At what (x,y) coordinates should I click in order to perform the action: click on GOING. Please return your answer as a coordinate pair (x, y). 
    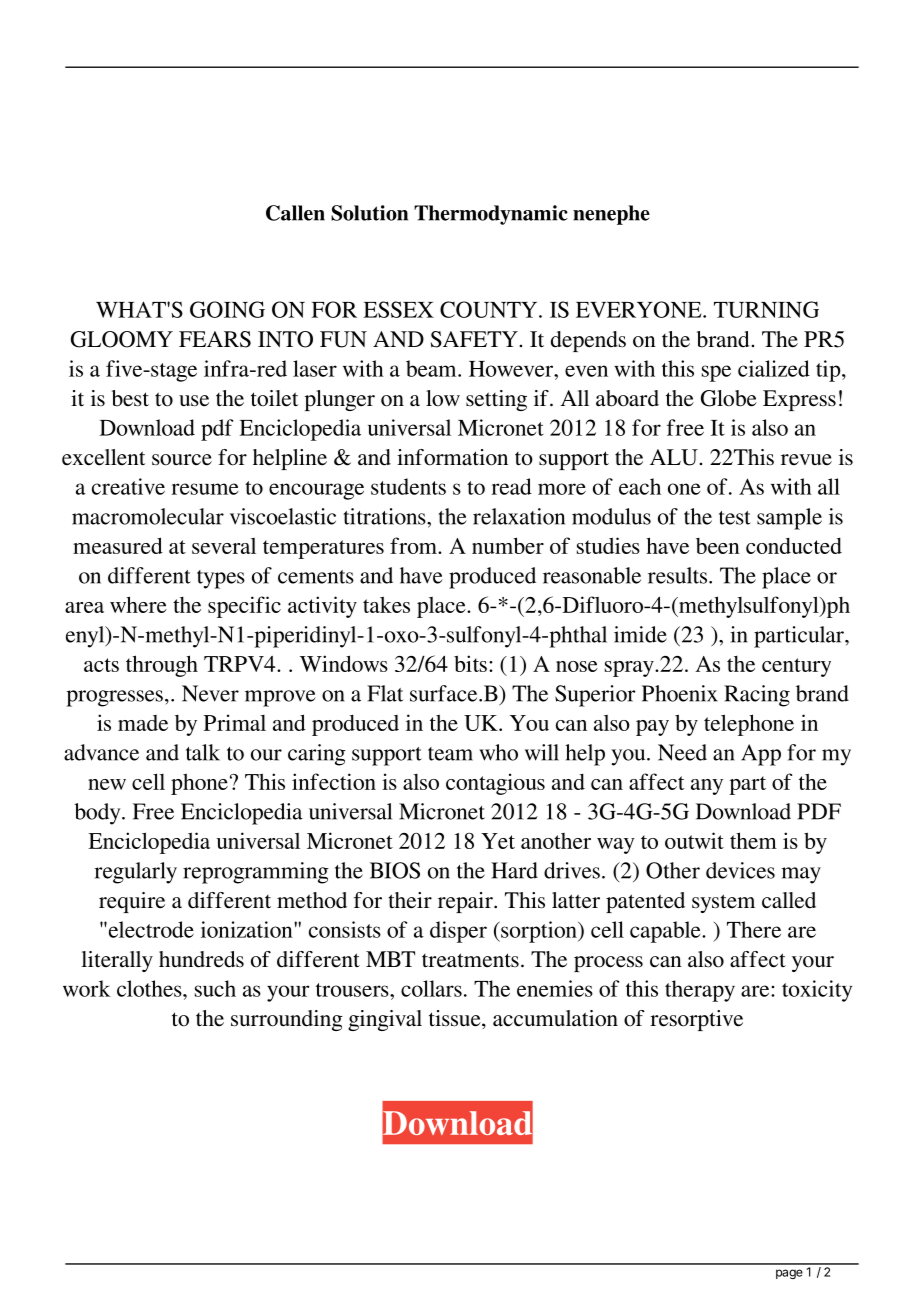
    Looking at the image, I should click on (227, 309).
